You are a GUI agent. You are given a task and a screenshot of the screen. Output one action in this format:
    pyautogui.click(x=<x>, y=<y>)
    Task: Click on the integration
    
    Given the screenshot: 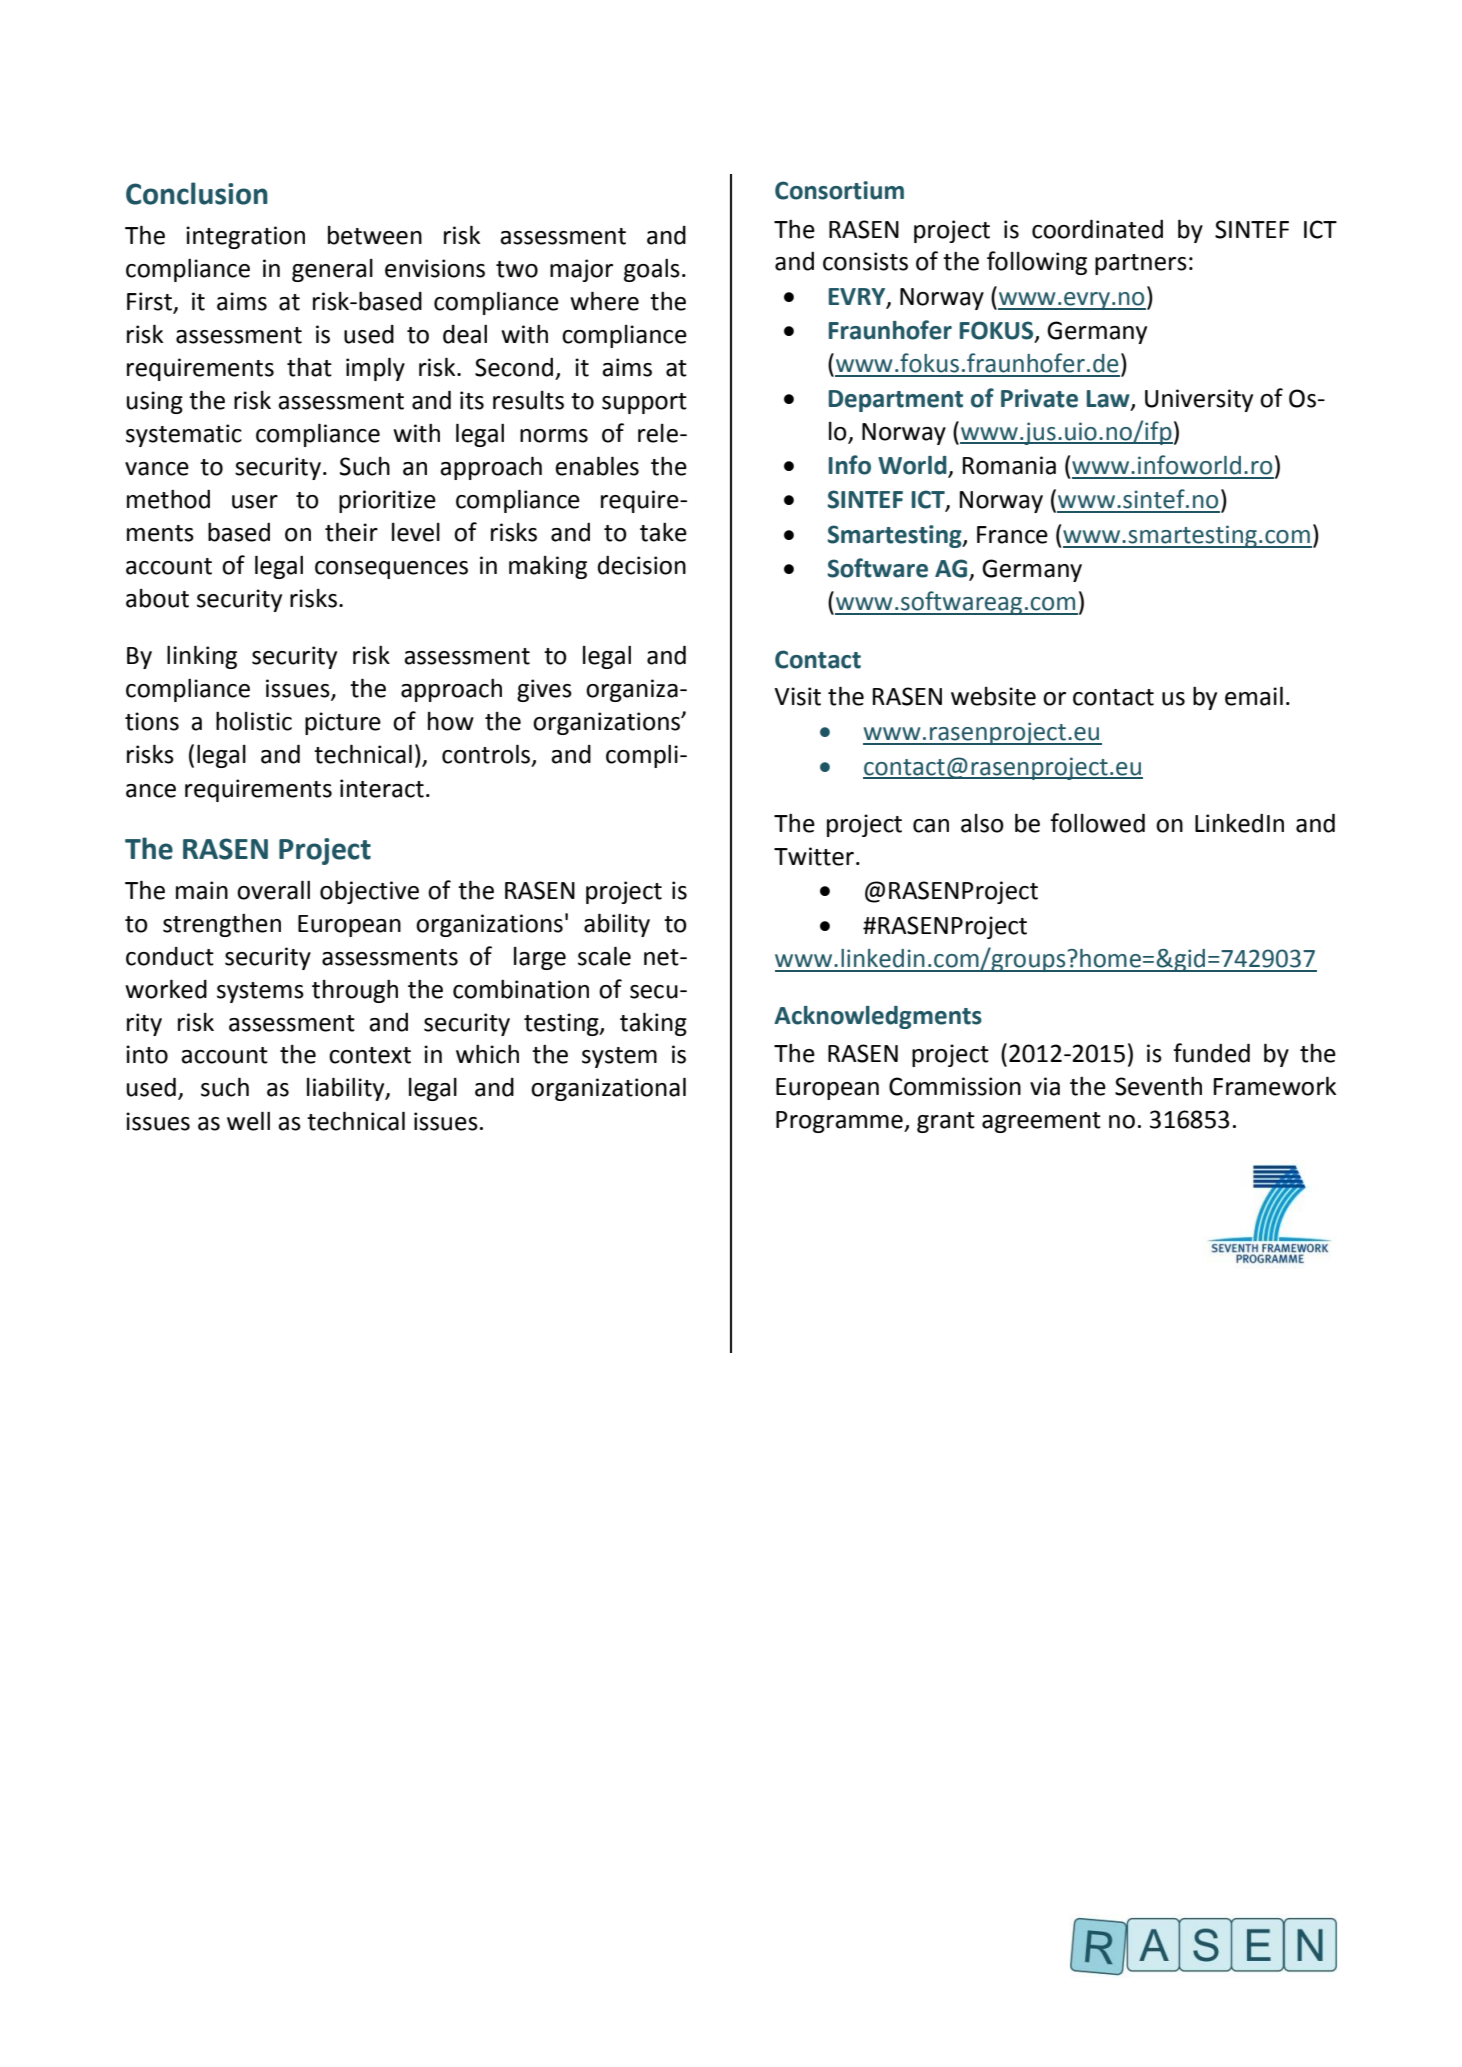 What is the action you would take?
    pyautogui.click(x=245, y=237)
